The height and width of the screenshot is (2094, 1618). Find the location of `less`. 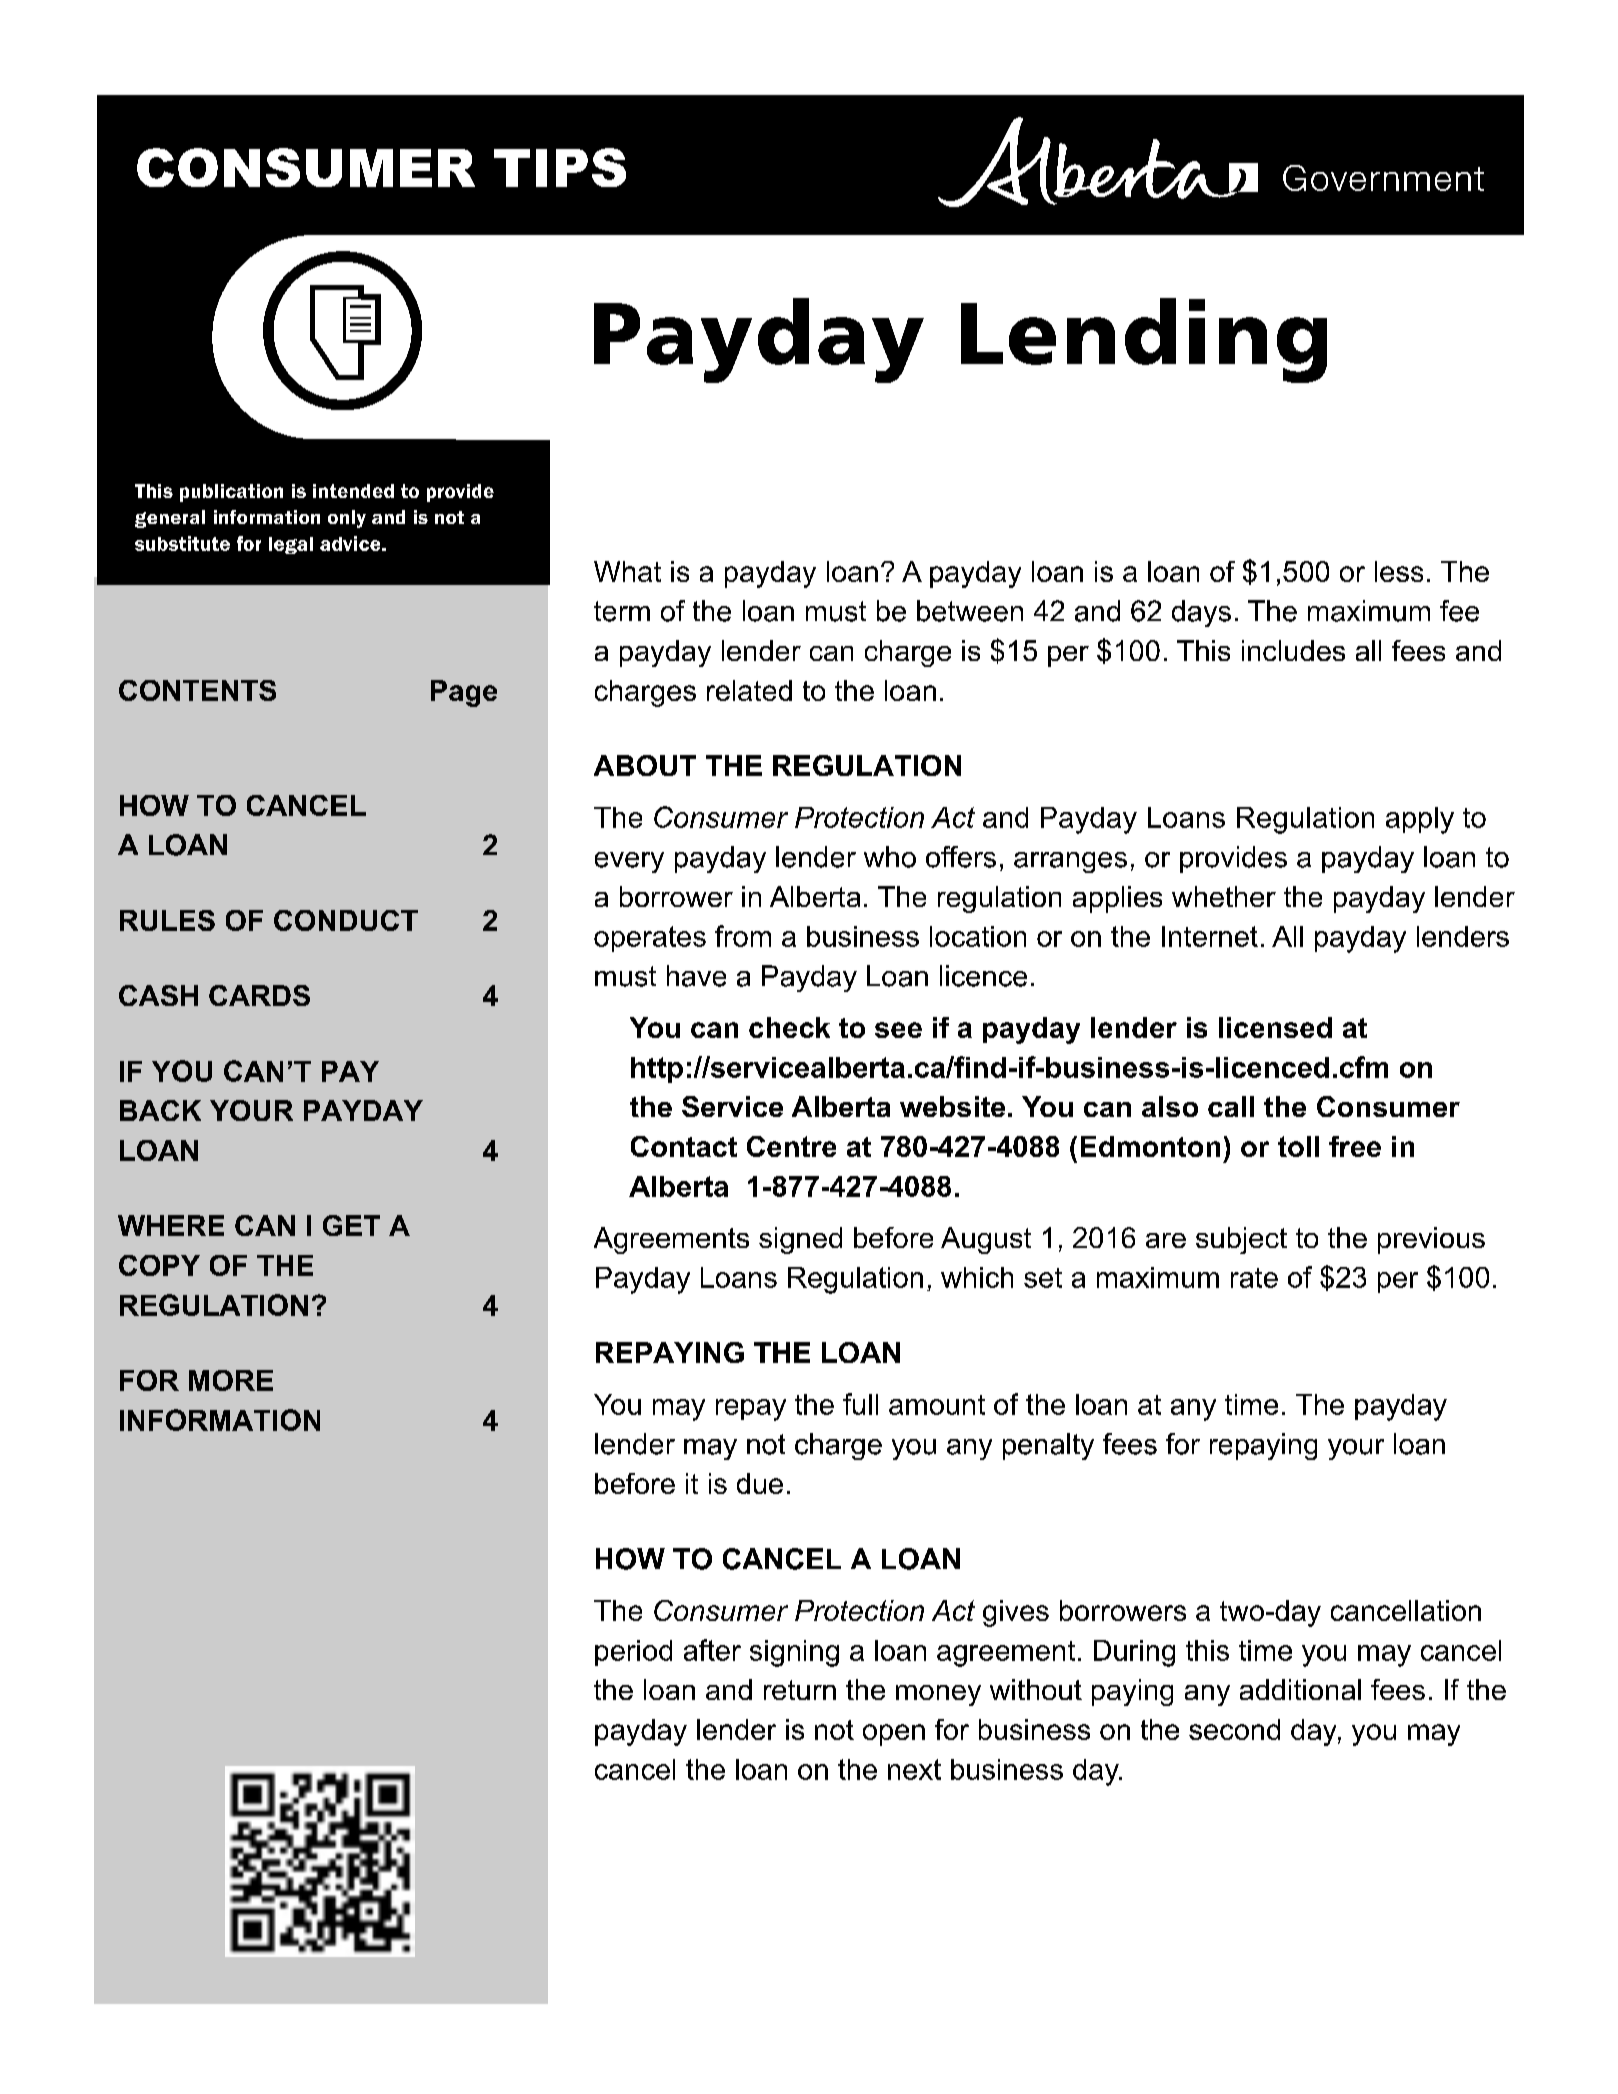

less is located at coordinates (1399, 571).
